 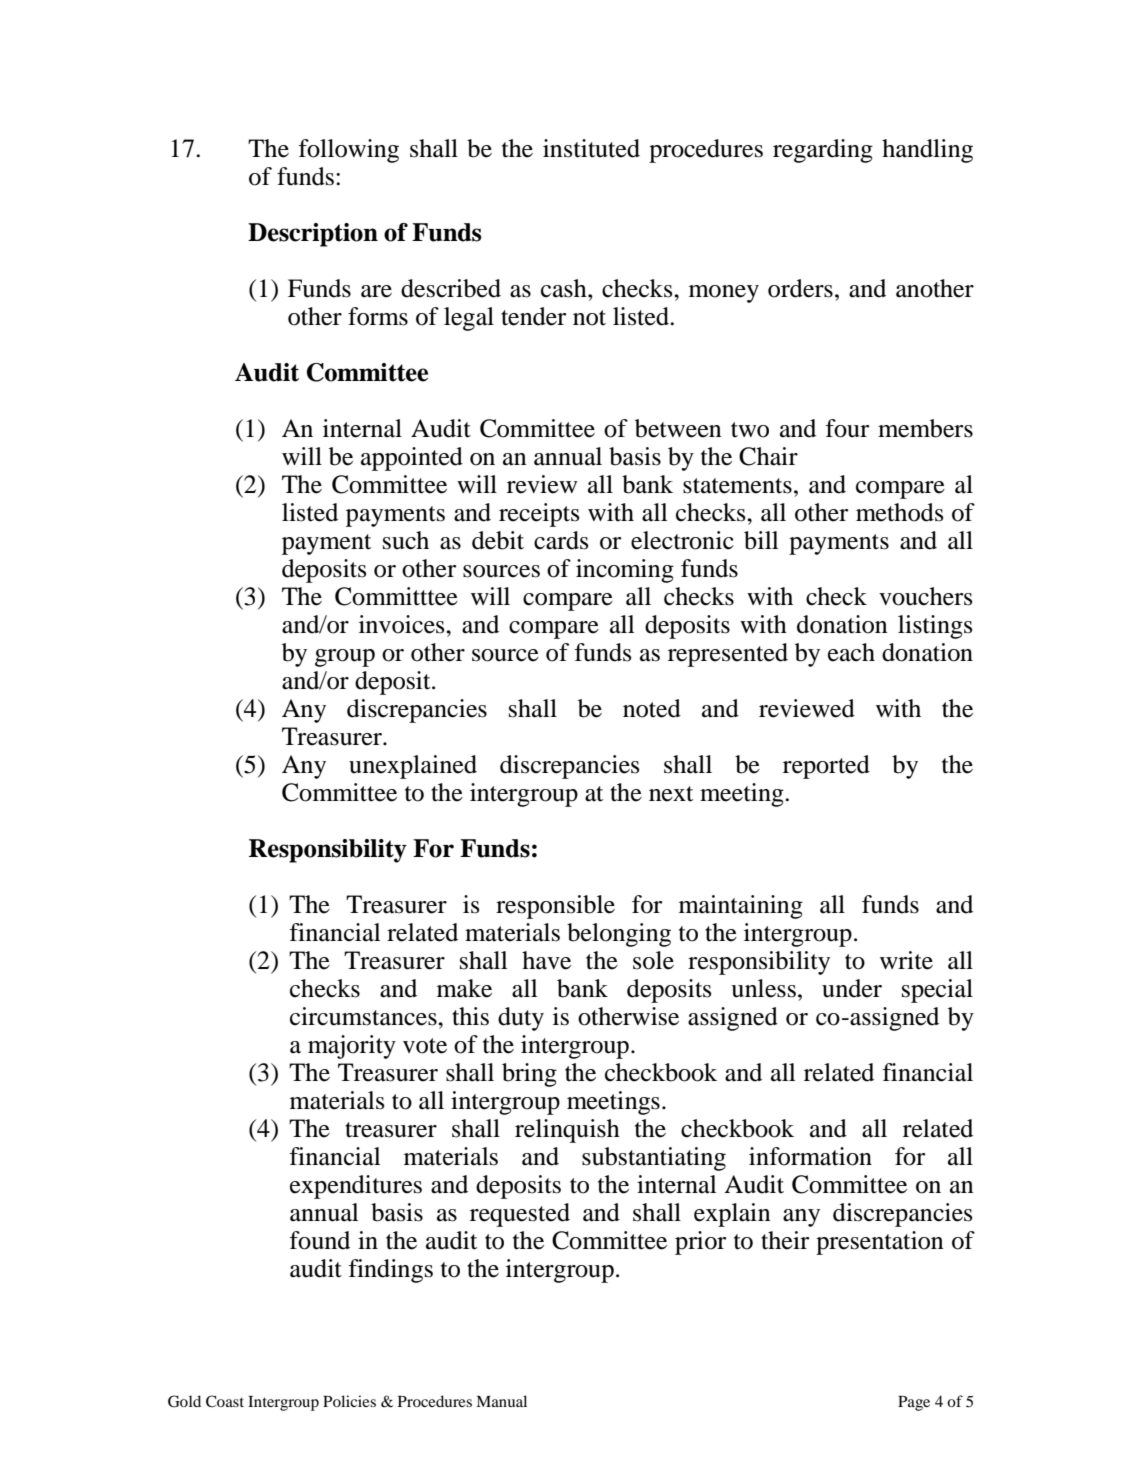 What do you see at coordinates (826, 767) in the page?
I see `reported` at bounding box center [826, 767].
